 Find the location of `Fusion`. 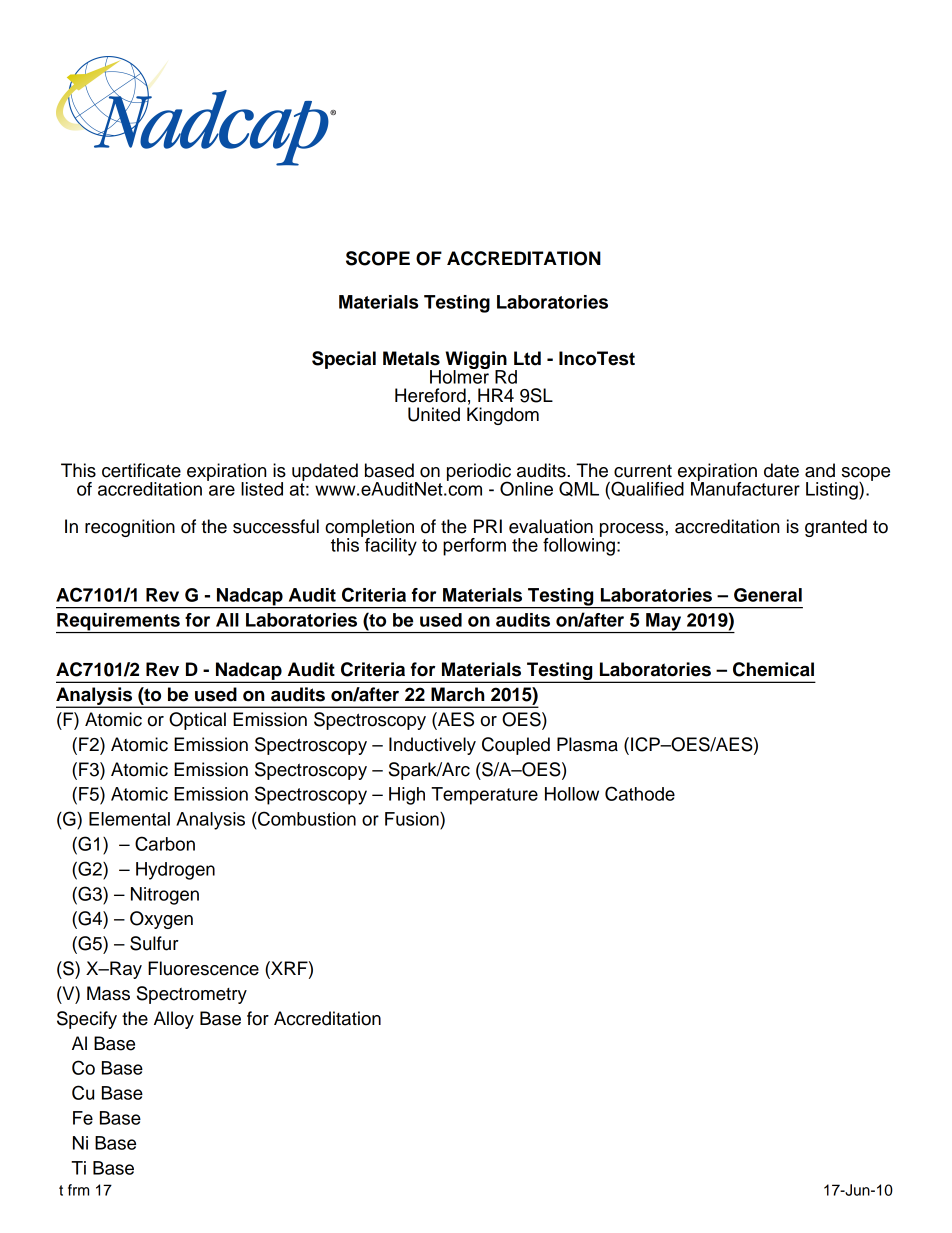

Fusion is located at coordinates (413, 819).
